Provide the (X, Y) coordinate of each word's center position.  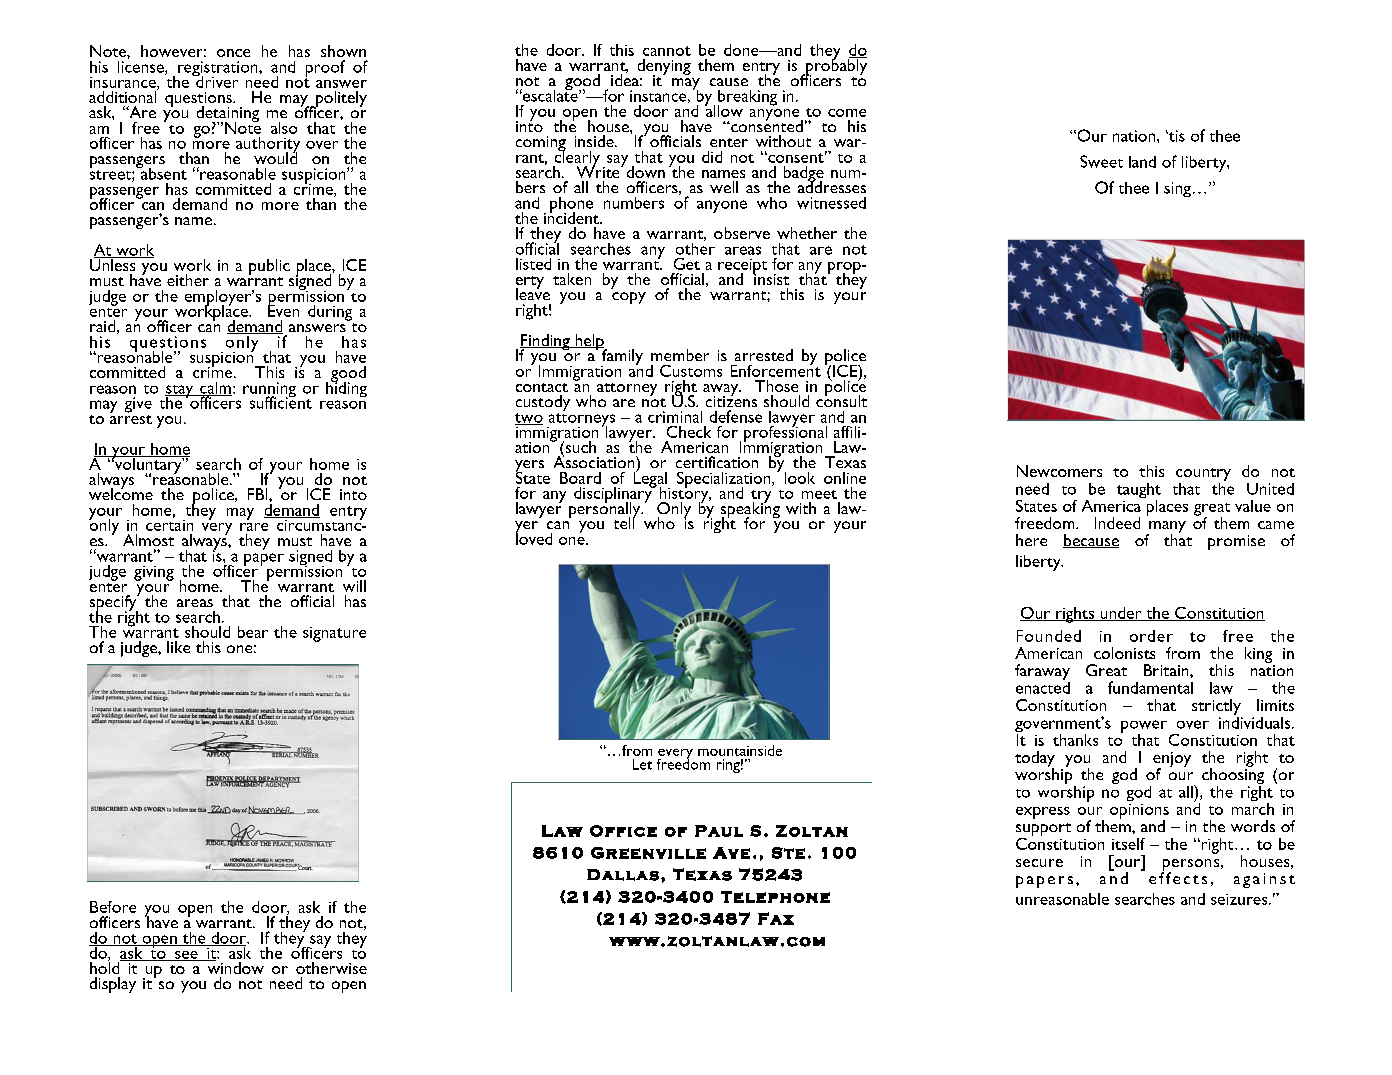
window (234, 967)
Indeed (1117, 523)
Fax (776, 918)
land (1142, 162)
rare (254, 527)
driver (216, 80)
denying (664, 68)
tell (625, 522)
